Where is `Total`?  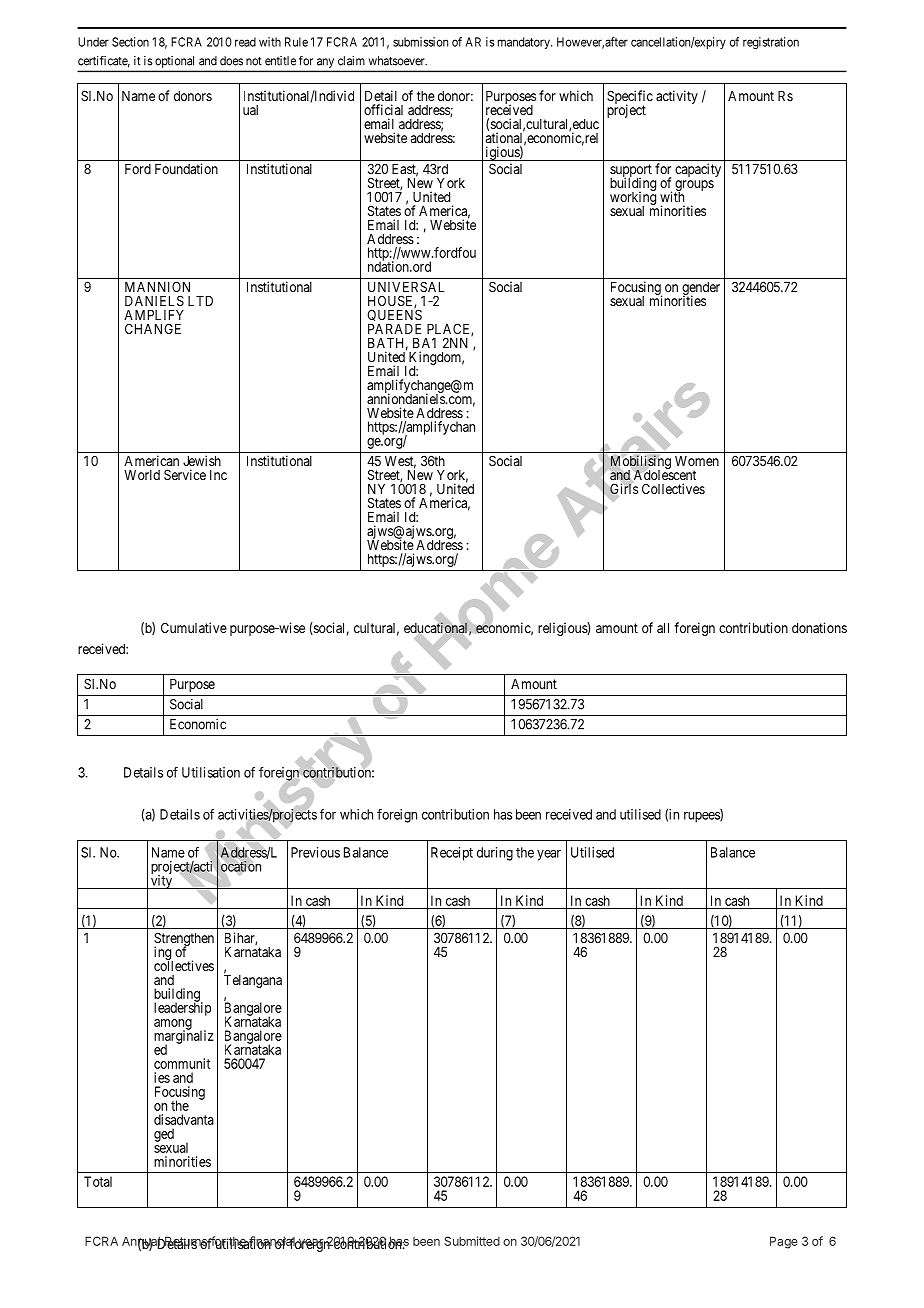 Total is located at coordinates (98, 1181).
